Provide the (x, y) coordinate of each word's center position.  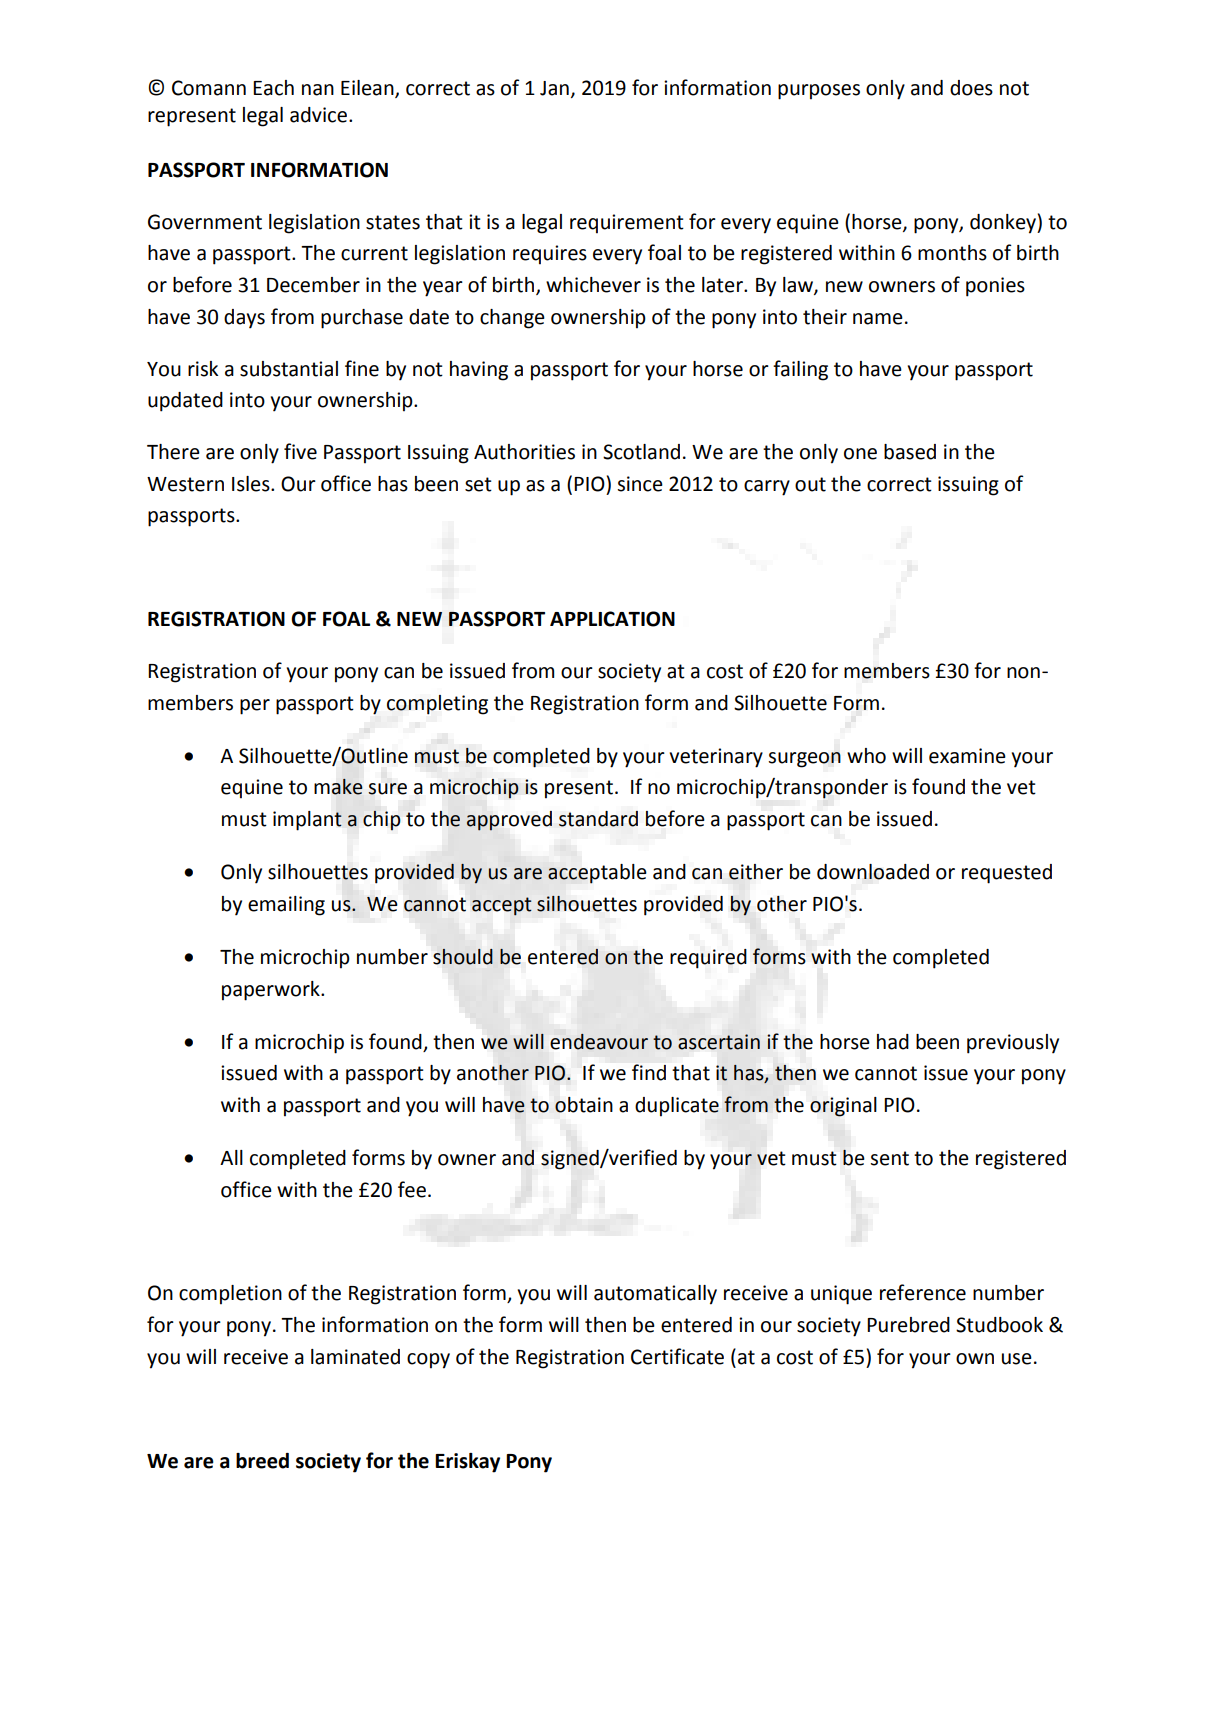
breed (262, 1461)
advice (318, 115)
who (866, 756)
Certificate (677, 1356)
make (338, 787)
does (971, 88)
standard (598, 819)
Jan (554, 88)
